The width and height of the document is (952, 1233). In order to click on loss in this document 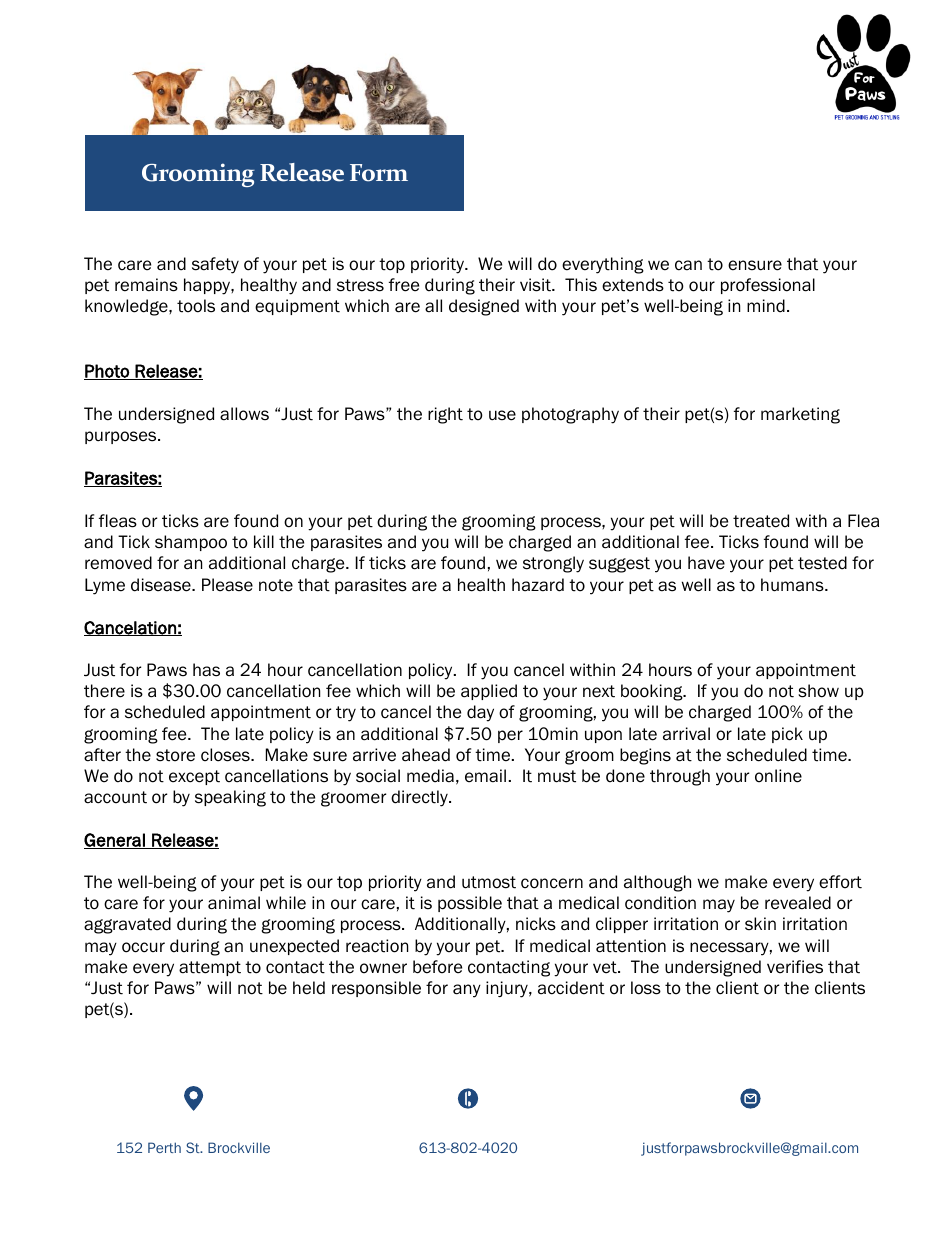, I will do `click(646, 988)`.
